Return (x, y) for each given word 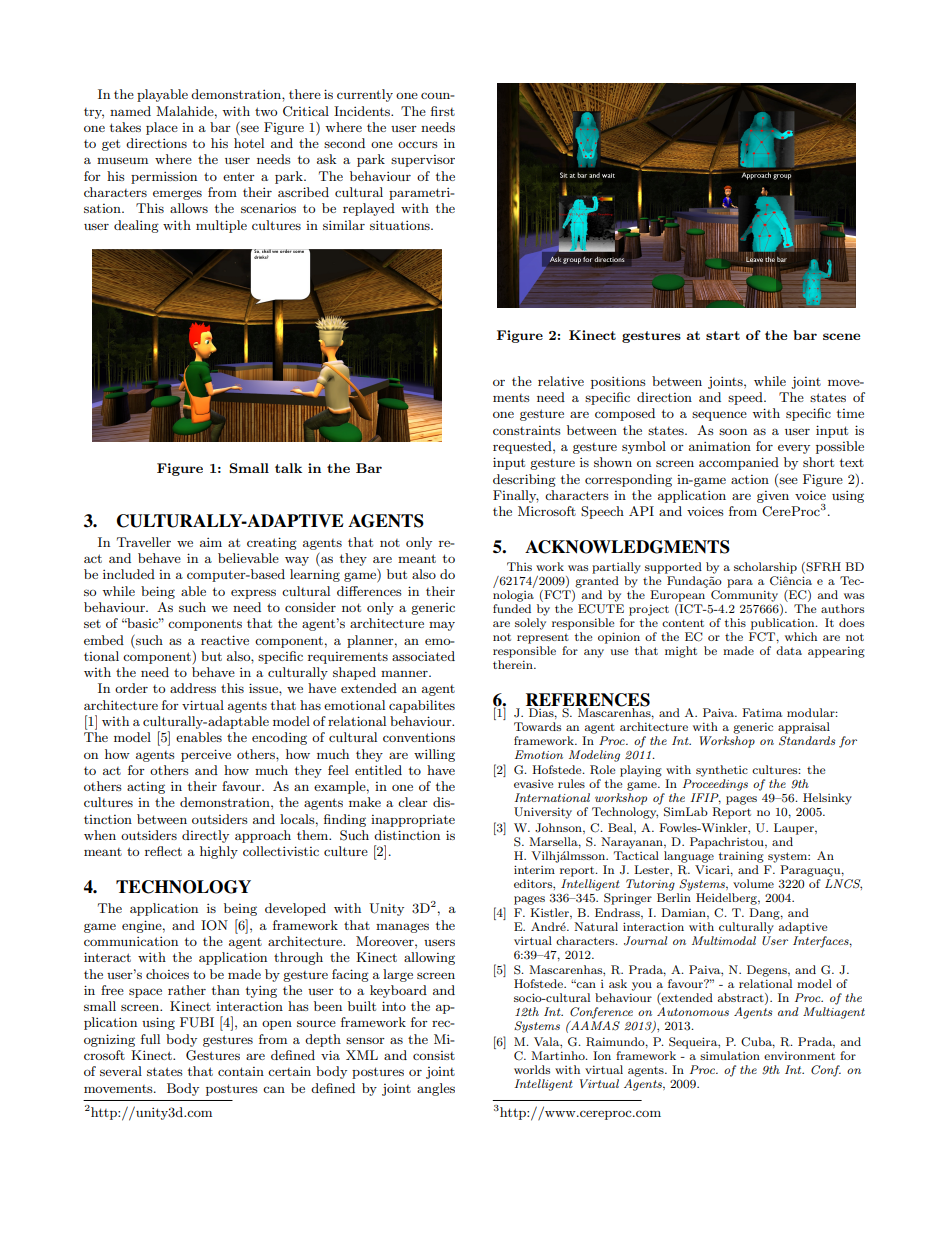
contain (241, 1071)
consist (434, 1055)
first (443, 111)
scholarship (765, 568)
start (723, 335)
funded (512, 608)
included (129, 574)
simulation (730, 1055)
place (162, 128)
